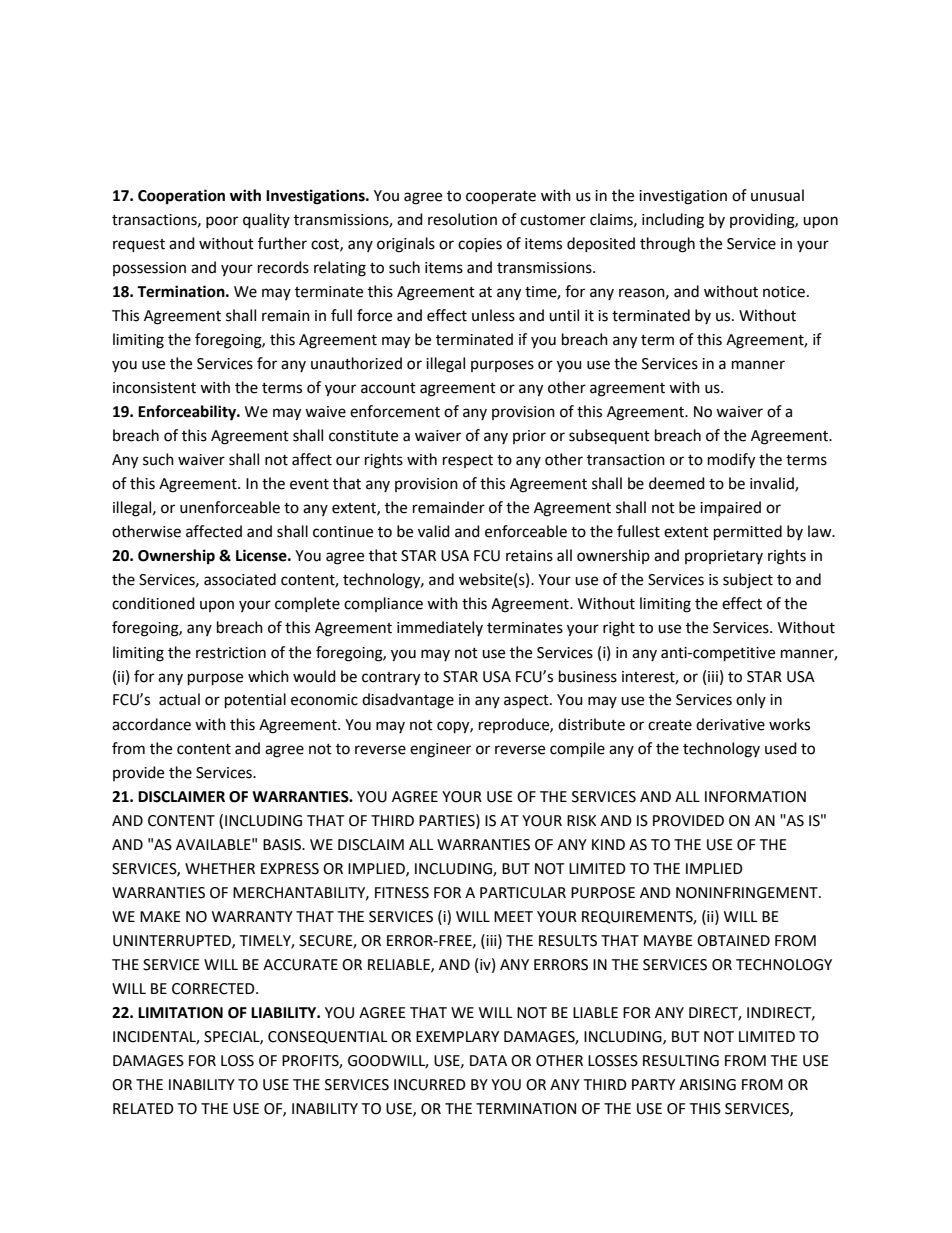  I want to click on immediately, so click(440, 628).
